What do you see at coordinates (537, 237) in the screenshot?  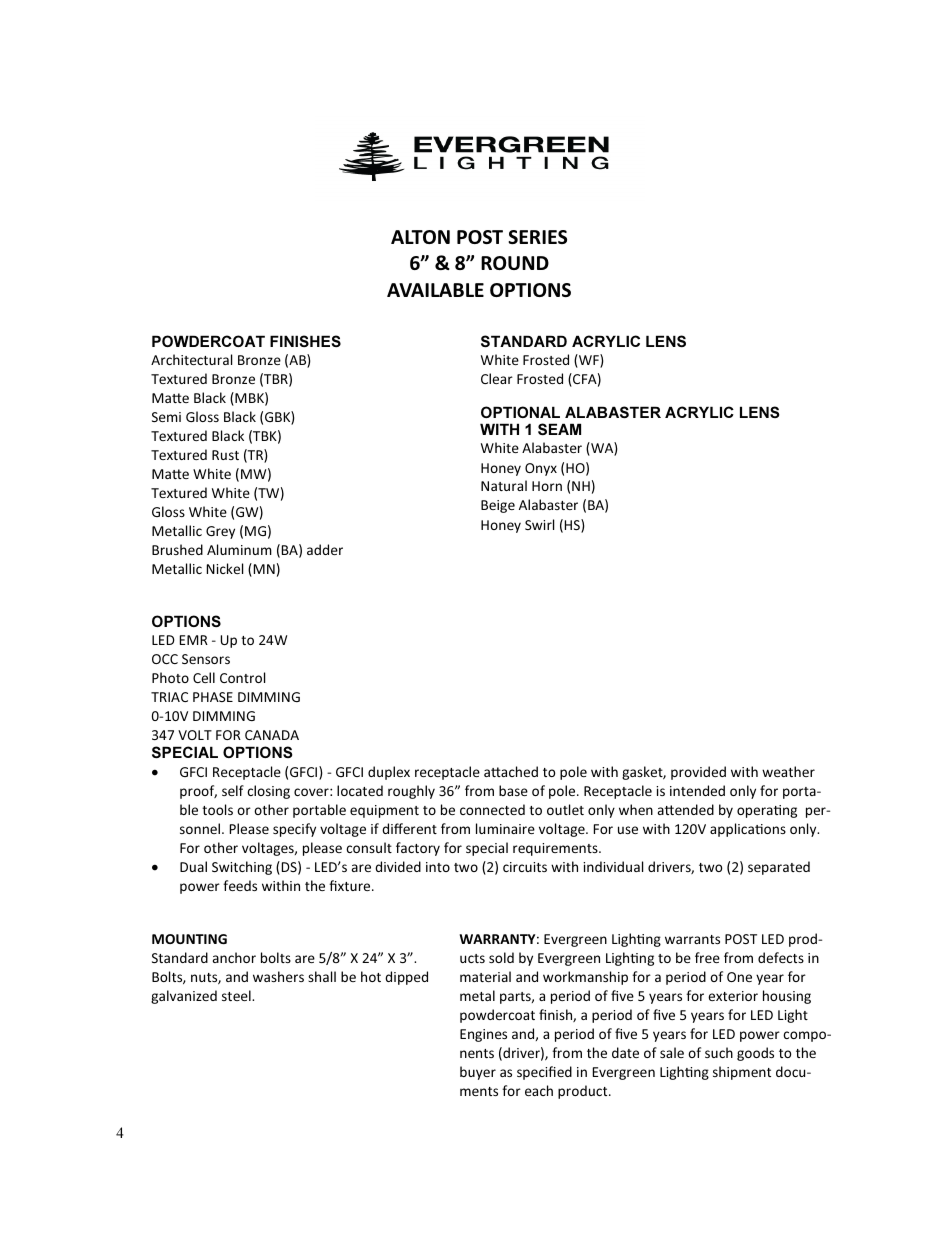 I see `SERIES` at bounding box center [537, 237].
